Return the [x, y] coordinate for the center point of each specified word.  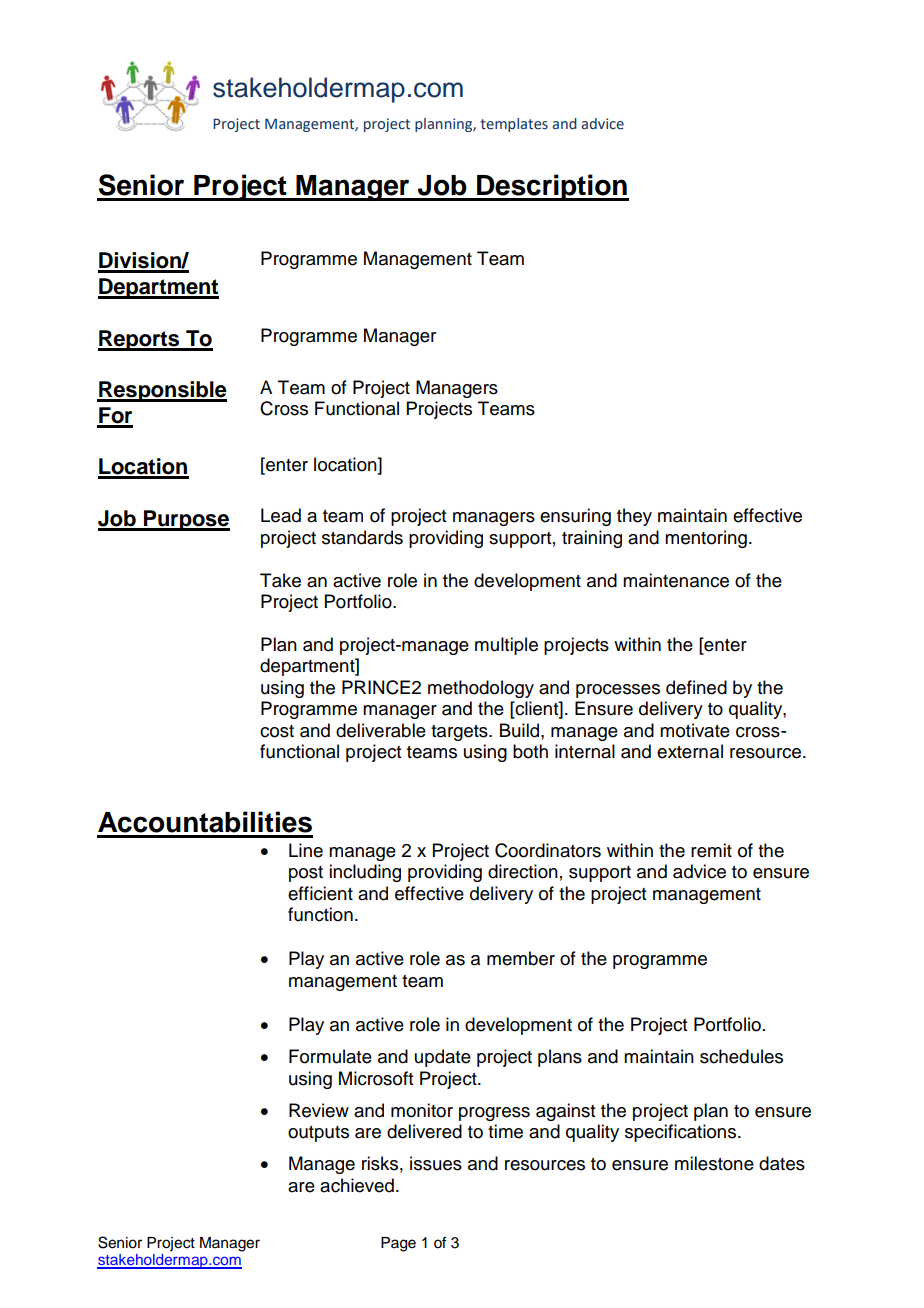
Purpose [186, 520]
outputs [318, 1134]
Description [552, 187]
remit [711, 850]
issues [436, 1163]
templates [514, 125]
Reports [140, 340]
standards [362, 537]
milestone [714, 1163]
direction [523, 871]
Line [306, 850]
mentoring [706, 539]
